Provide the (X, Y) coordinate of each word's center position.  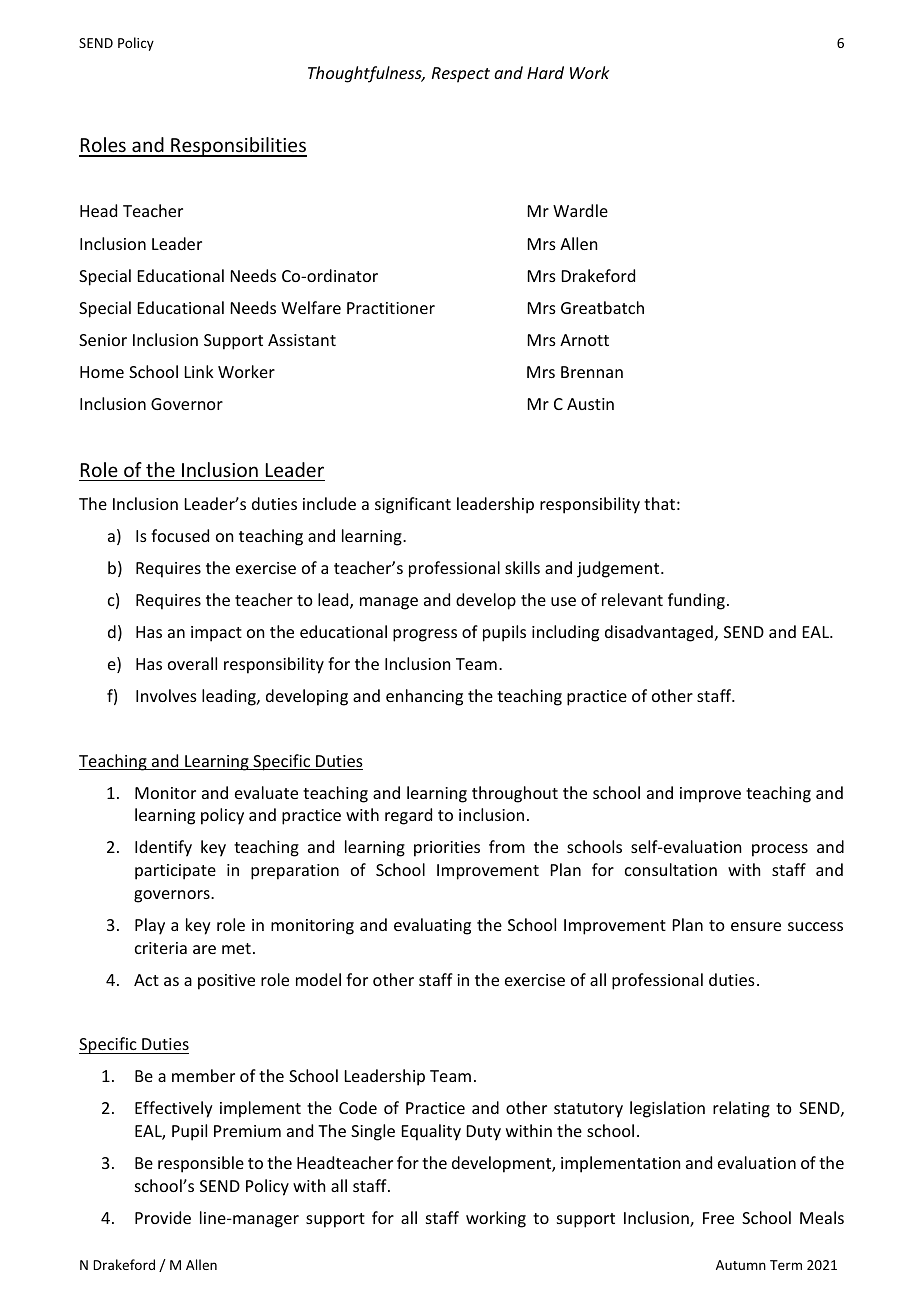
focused (180, 535)
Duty (484, 1133)
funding (696, 601)
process (780, 850)
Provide (163, 1217)
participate (175, 872)
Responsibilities (238, 147)
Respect (461, 75)
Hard (545, 72)
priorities (447, 849)
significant (413, 505)
